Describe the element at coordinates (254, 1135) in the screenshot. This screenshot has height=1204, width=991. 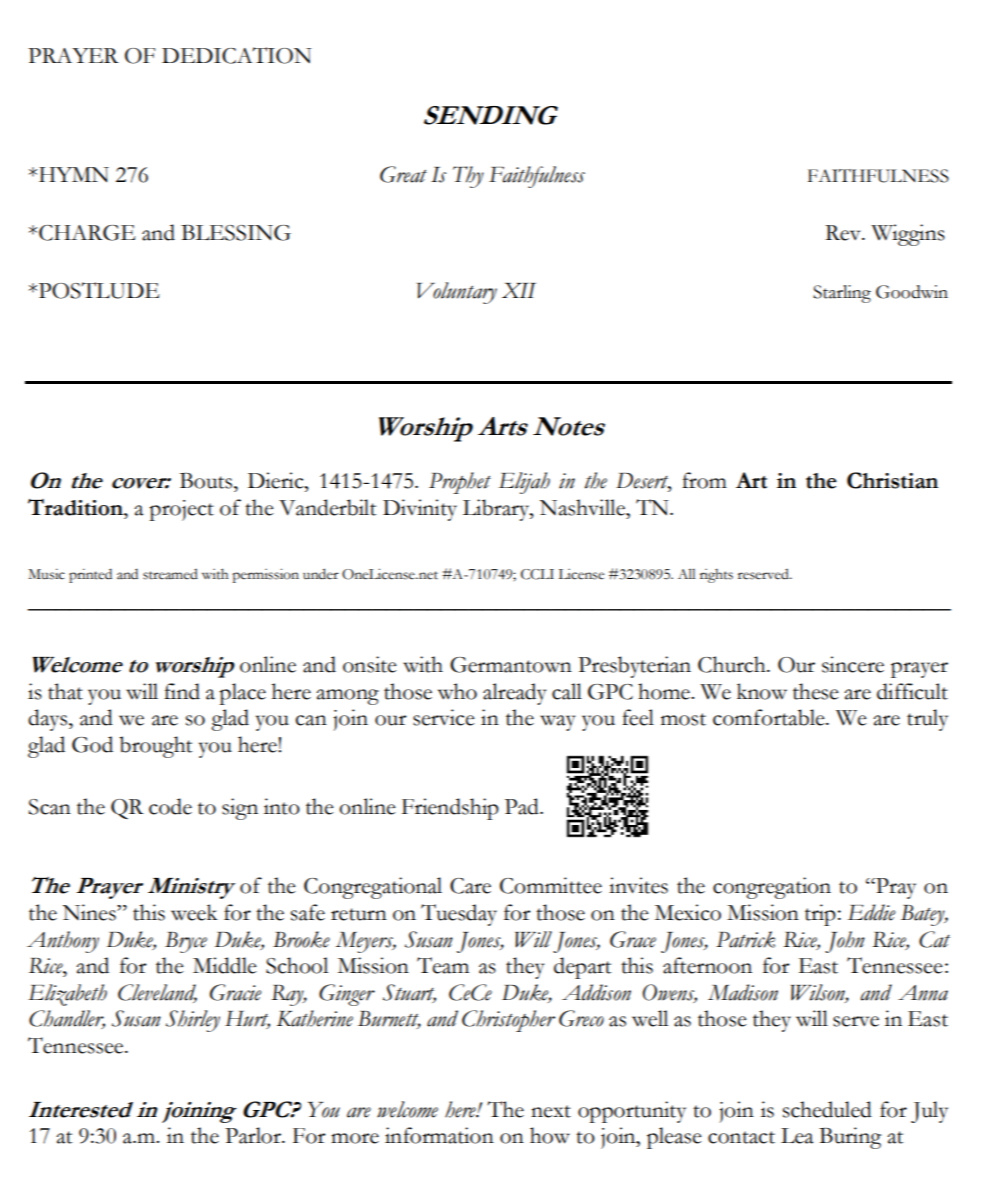
I see `Parlor` at that location.
